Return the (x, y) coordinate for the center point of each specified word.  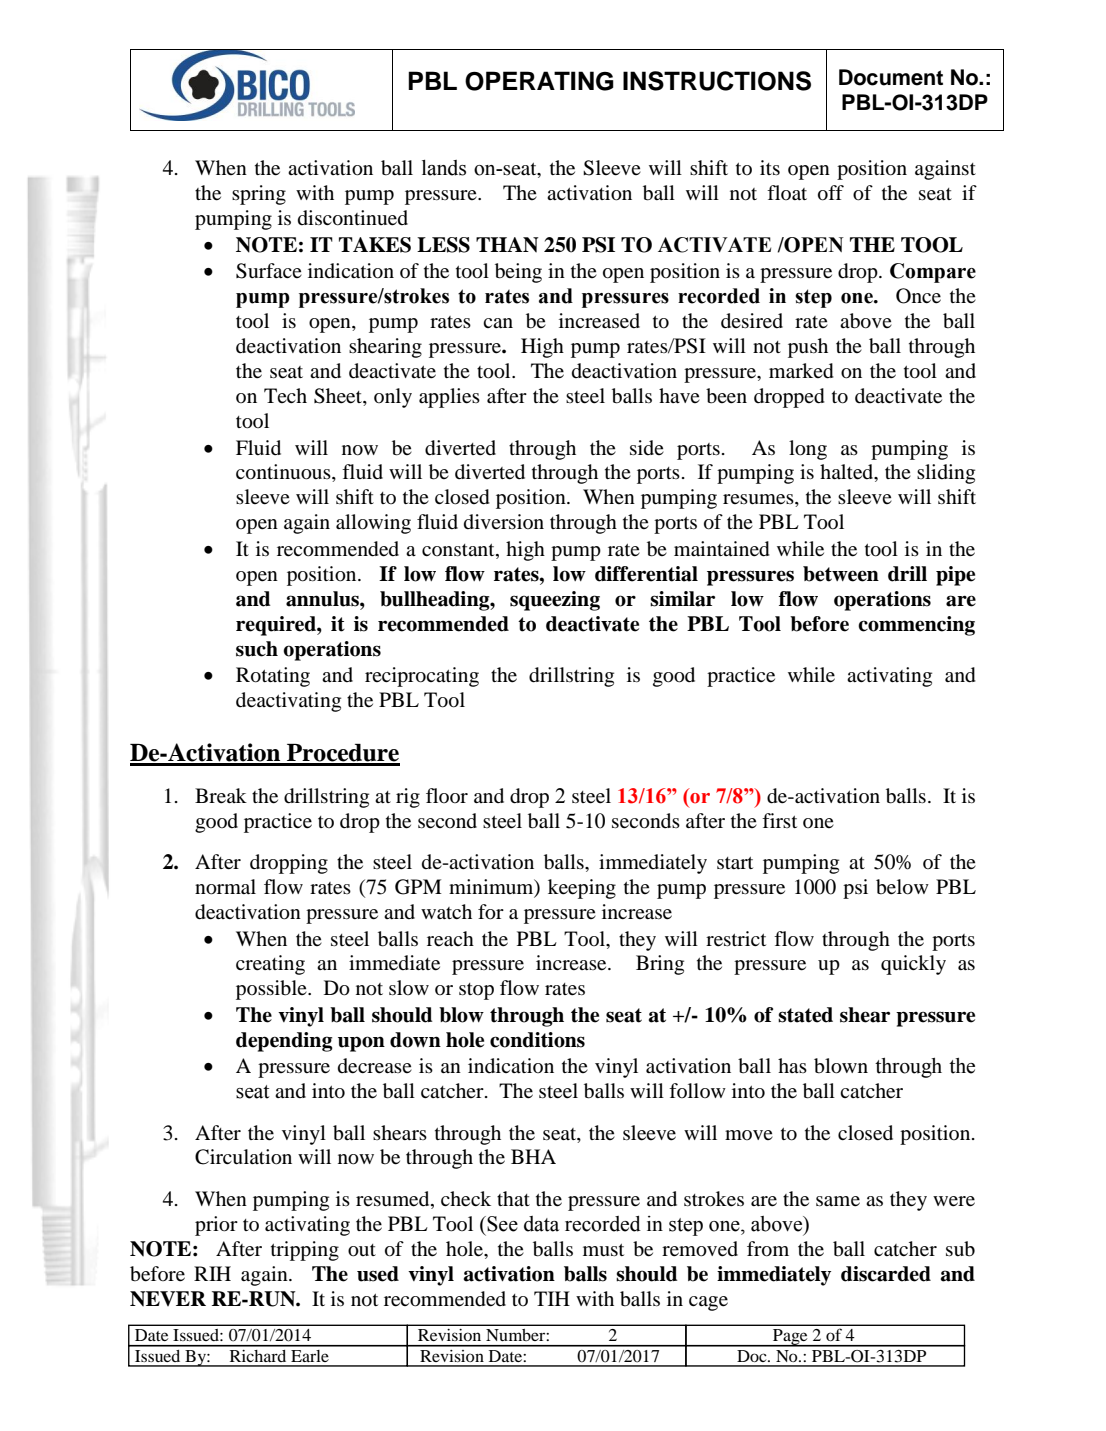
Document (891, 77)
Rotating (273, 677)
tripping (305, 1251)
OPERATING (539, 81)
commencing (916, 626)
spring (259, 195)
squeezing (555, 601)
